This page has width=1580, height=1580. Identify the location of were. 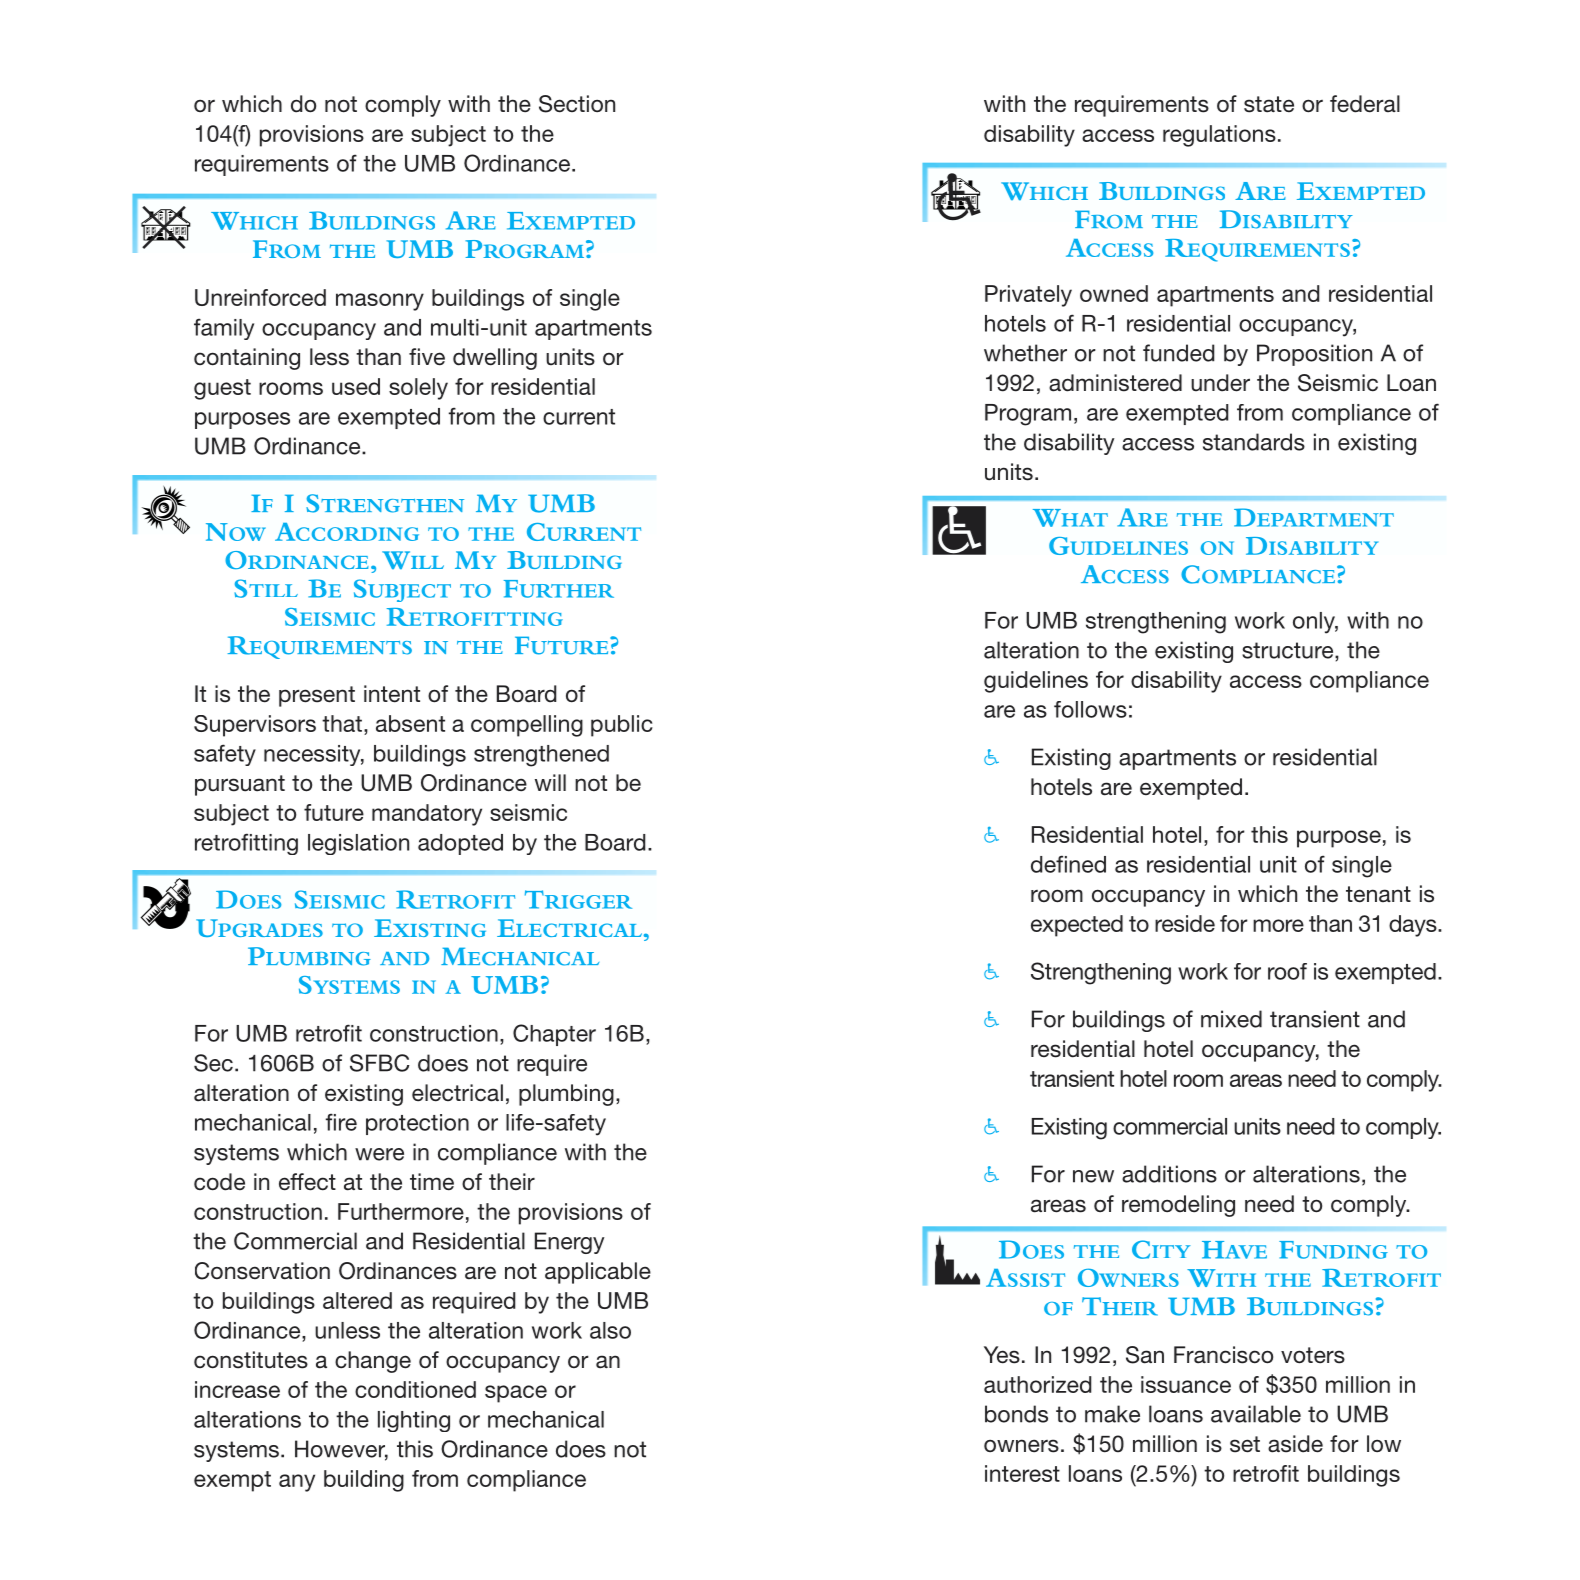
(379, 1154).
